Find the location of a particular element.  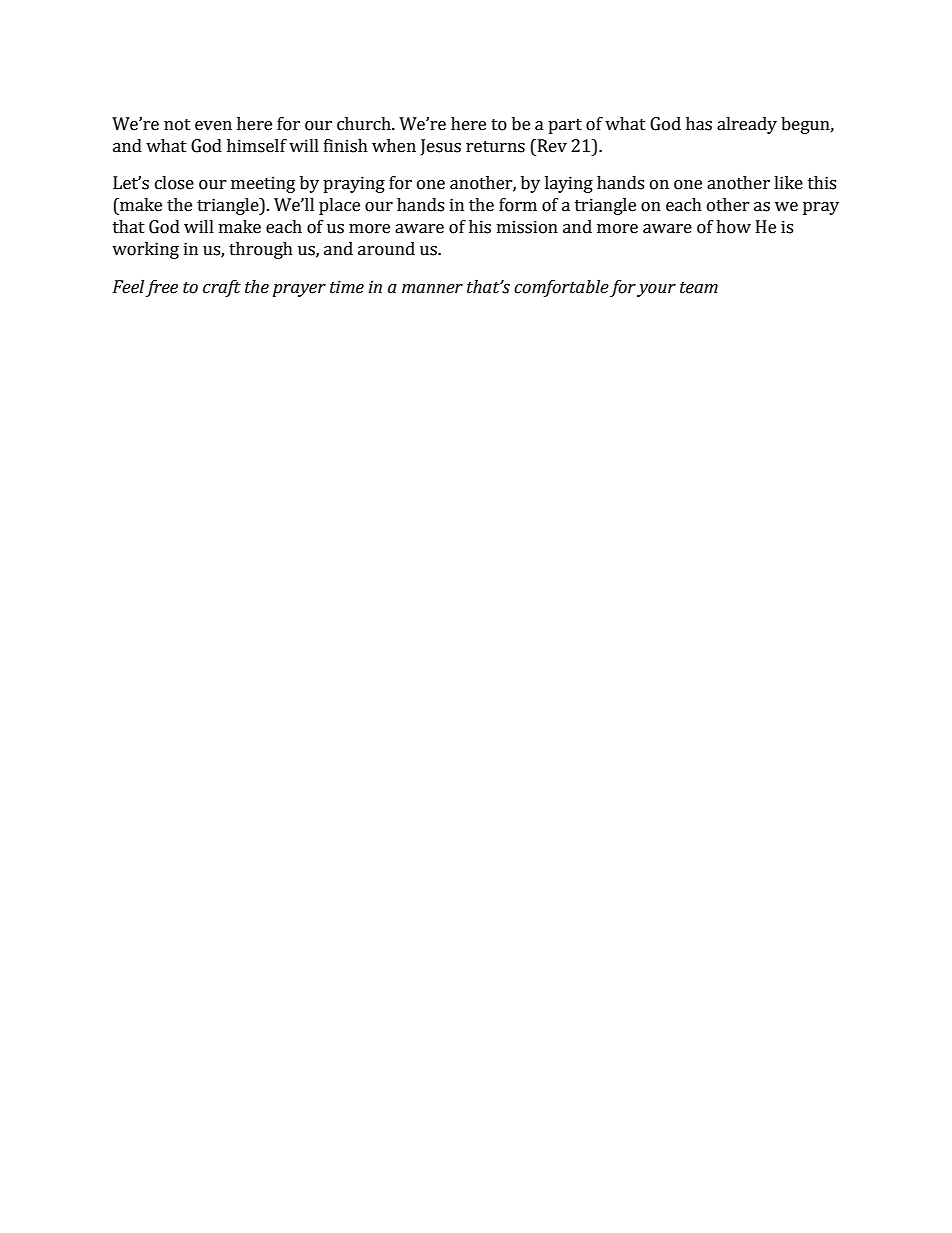

manner is located at coordinates (432, 289).
